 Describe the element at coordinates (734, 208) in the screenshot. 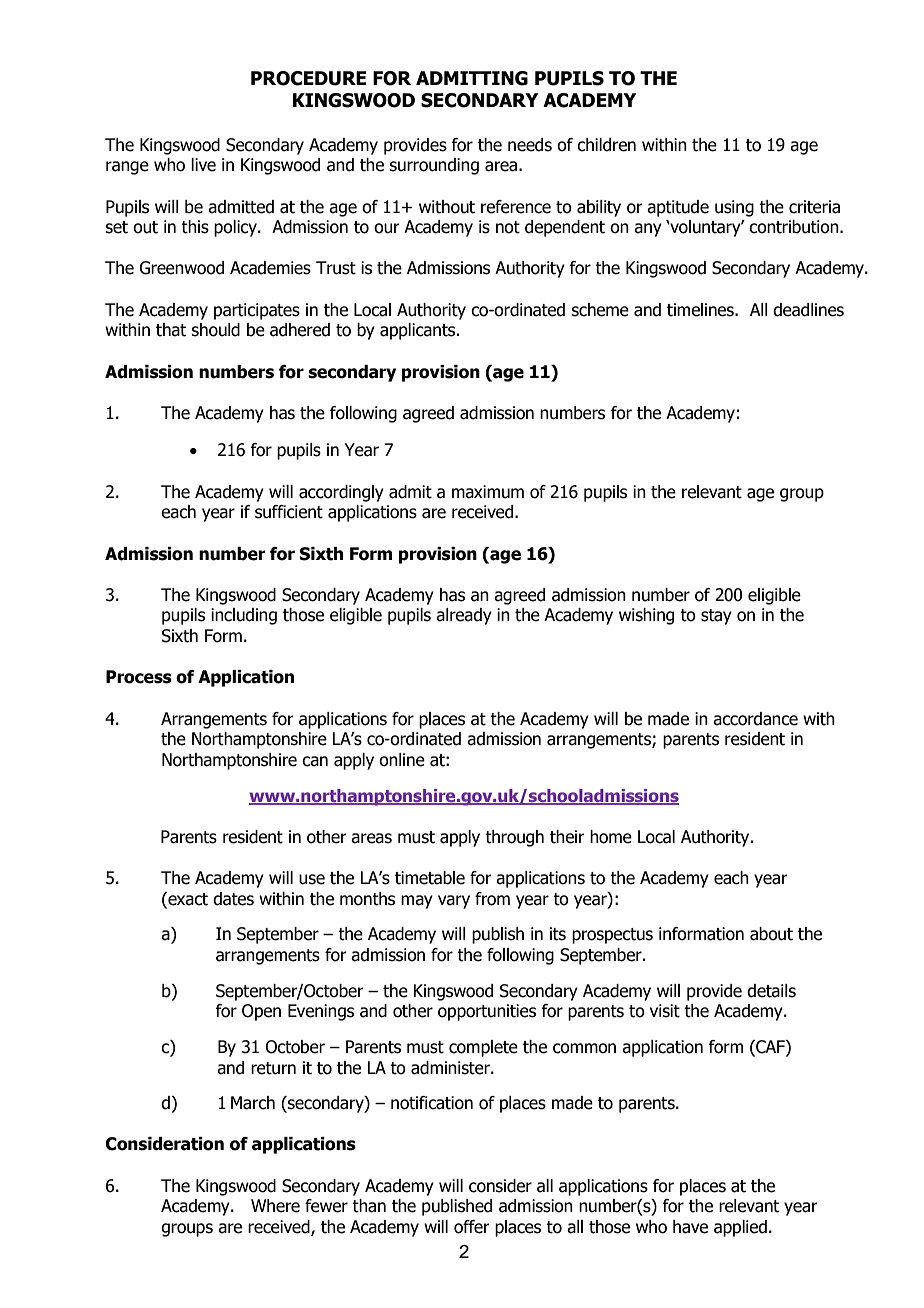

I see `using` at that location.
